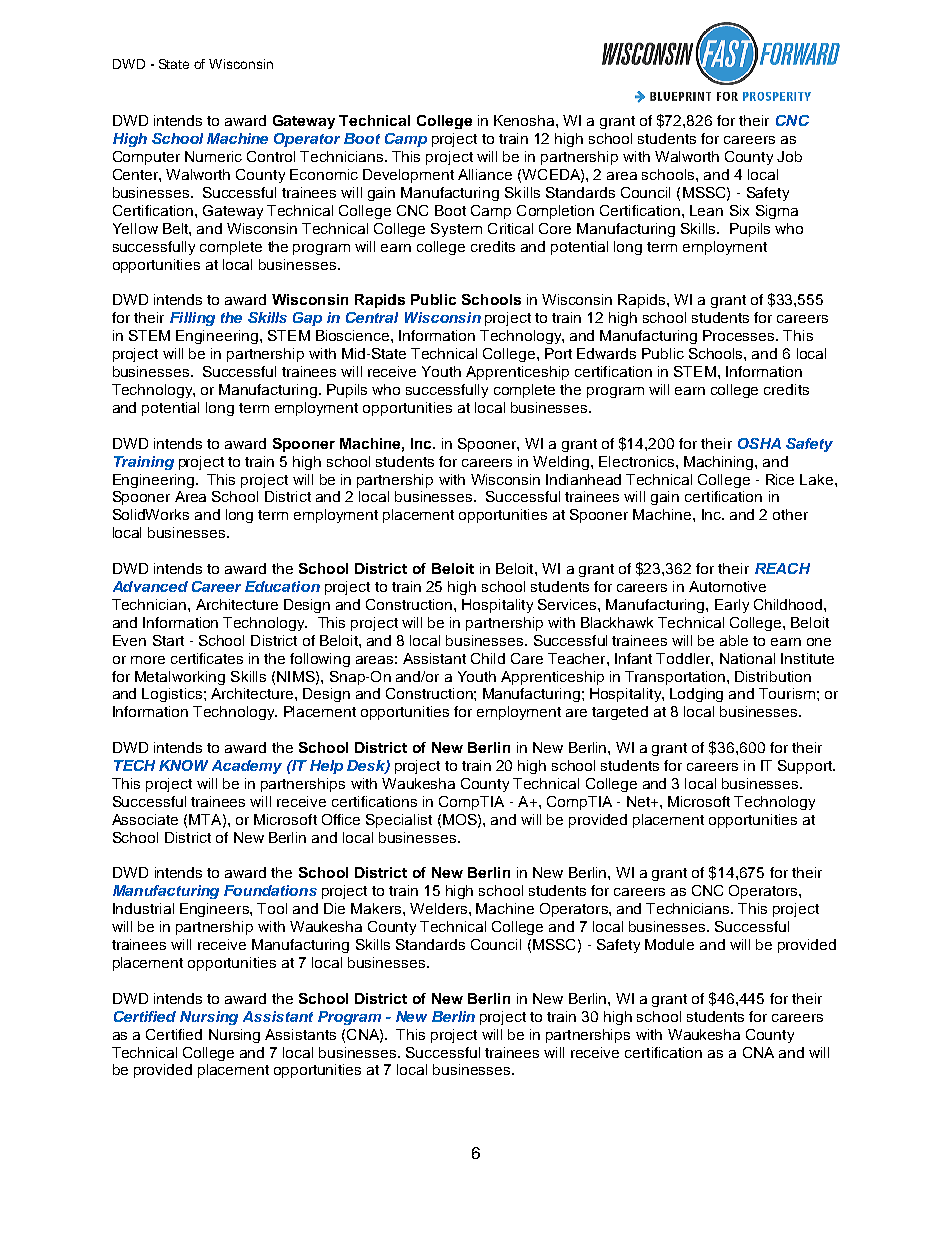 This screenshot has height=1233, width=952. I want to click on Services, so click(568, 604).
